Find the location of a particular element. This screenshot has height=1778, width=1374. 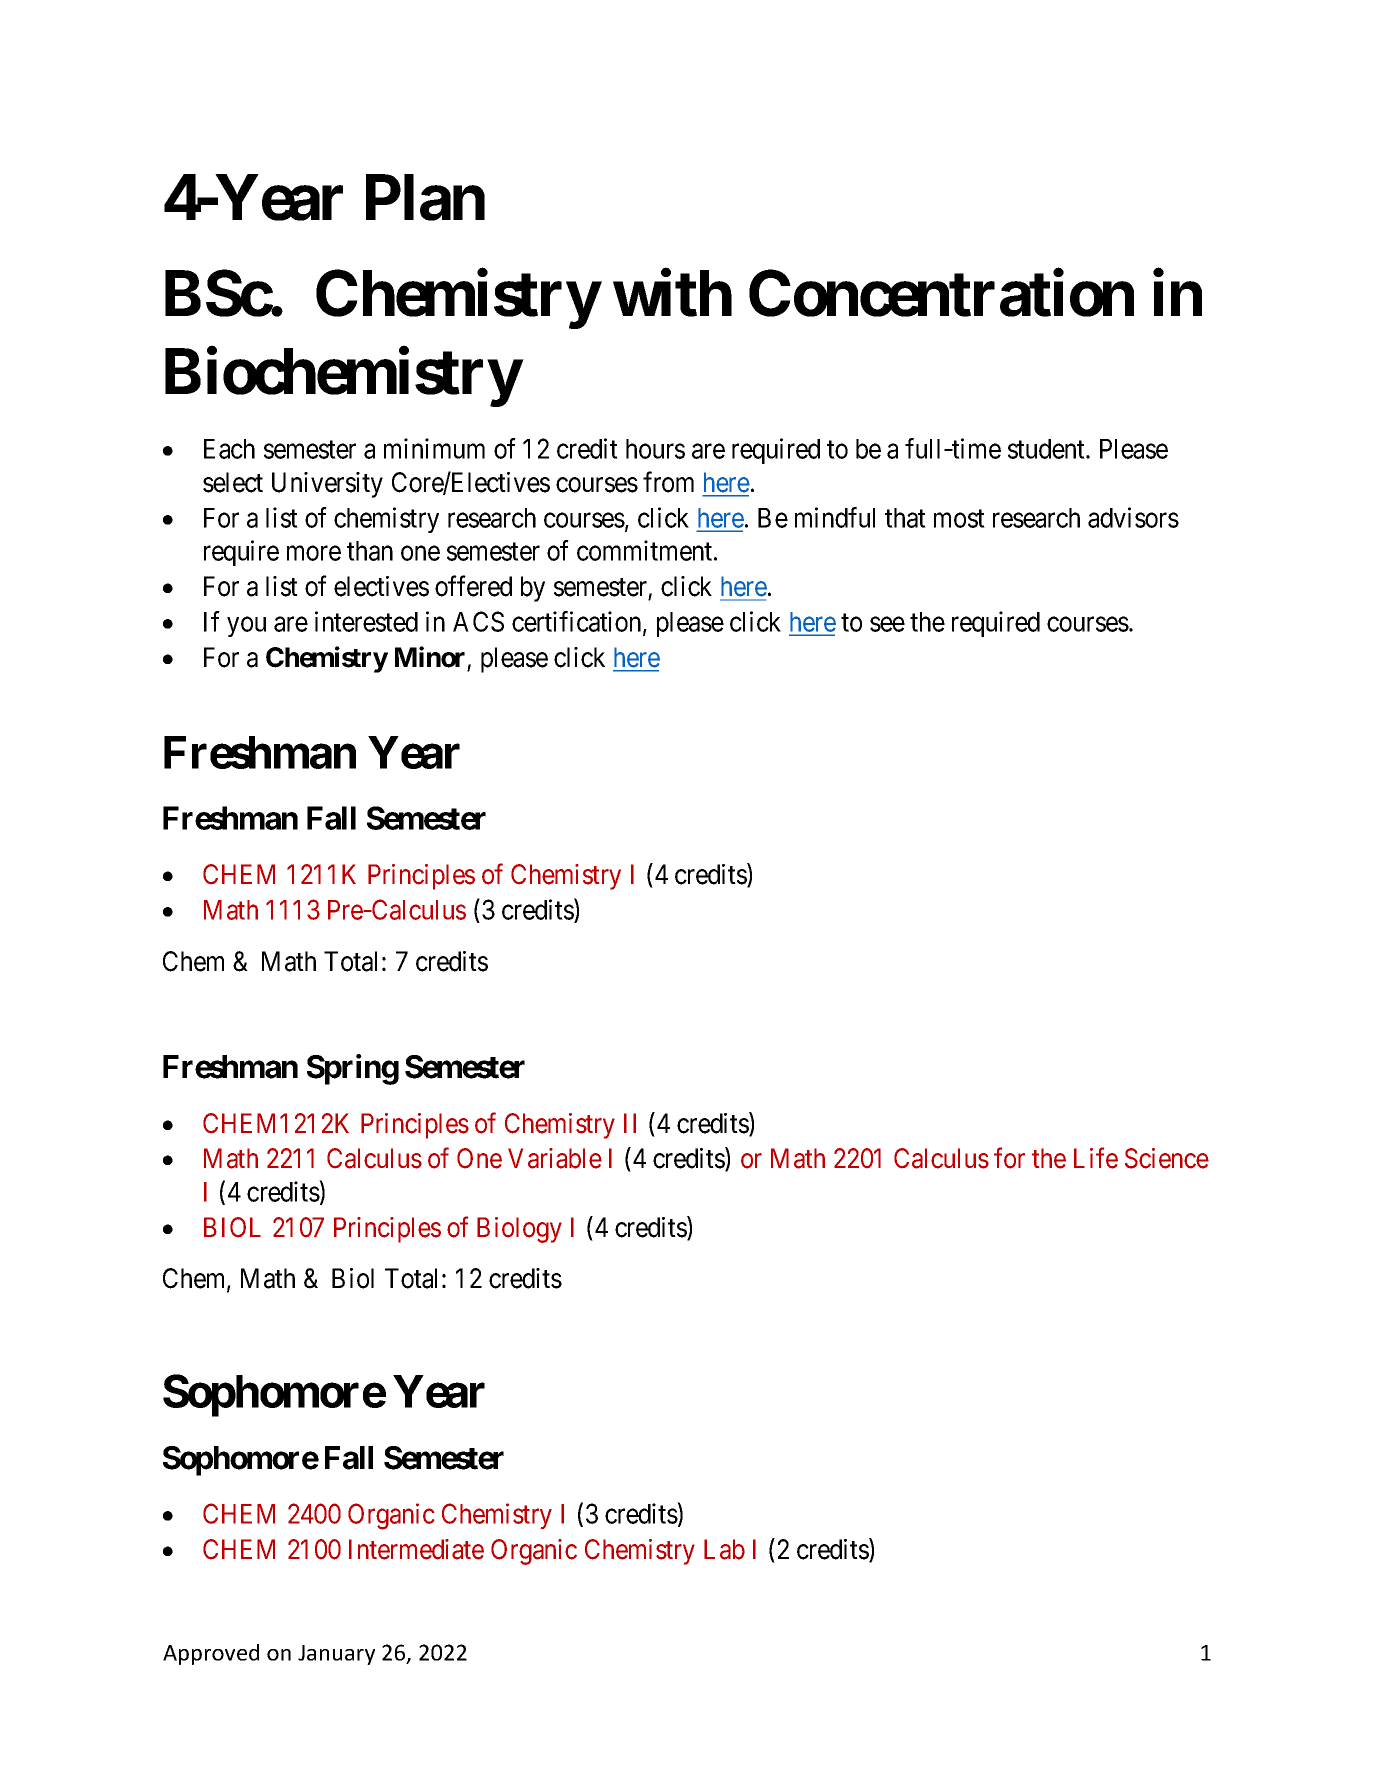

January is located at coordinates (336, 1655).
